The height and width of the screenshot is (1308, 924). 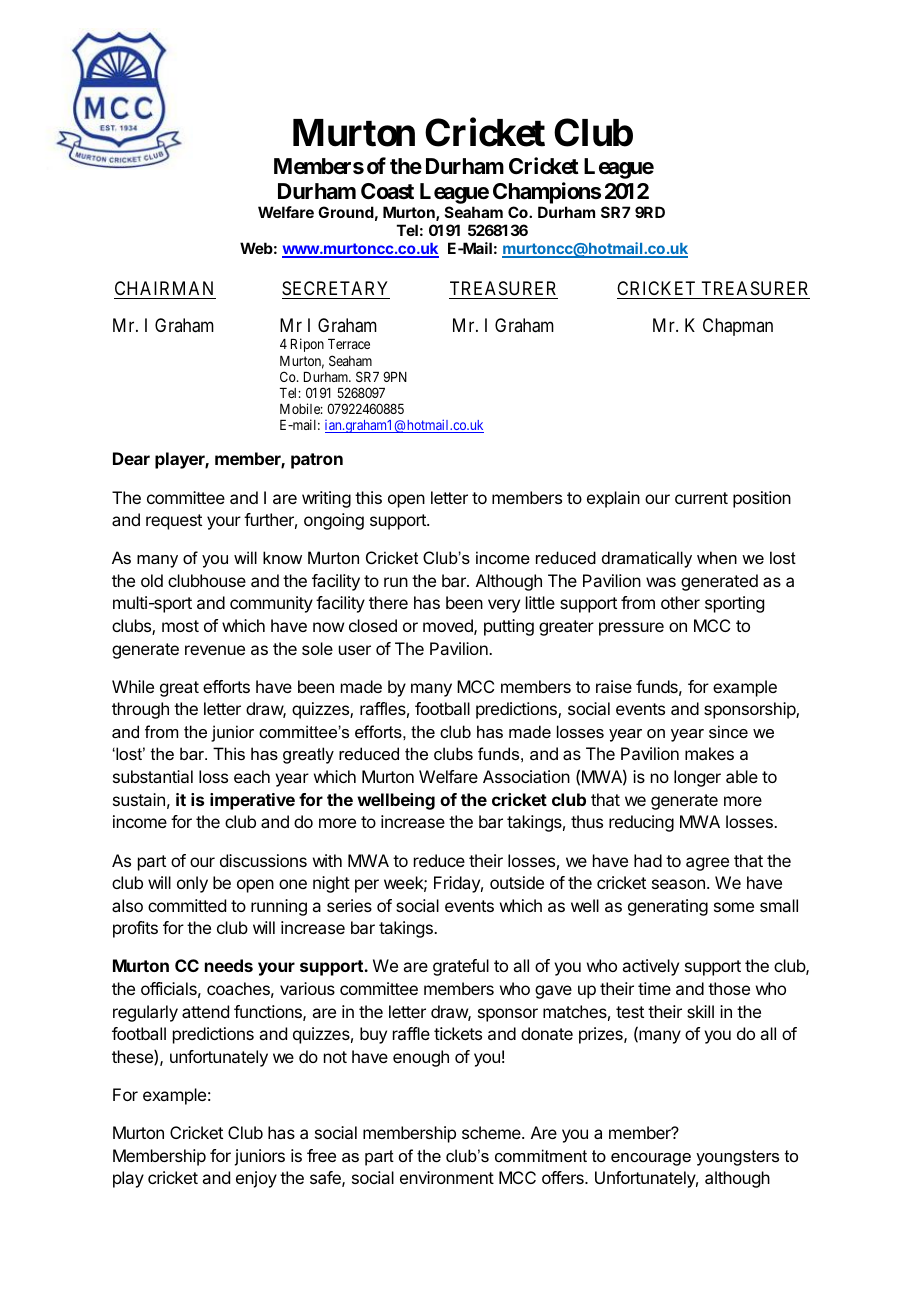 What do you see at coordinates (165, 290) in the screenshot?
I see `CHAIRMAN` at bounding box center [165, 290].
